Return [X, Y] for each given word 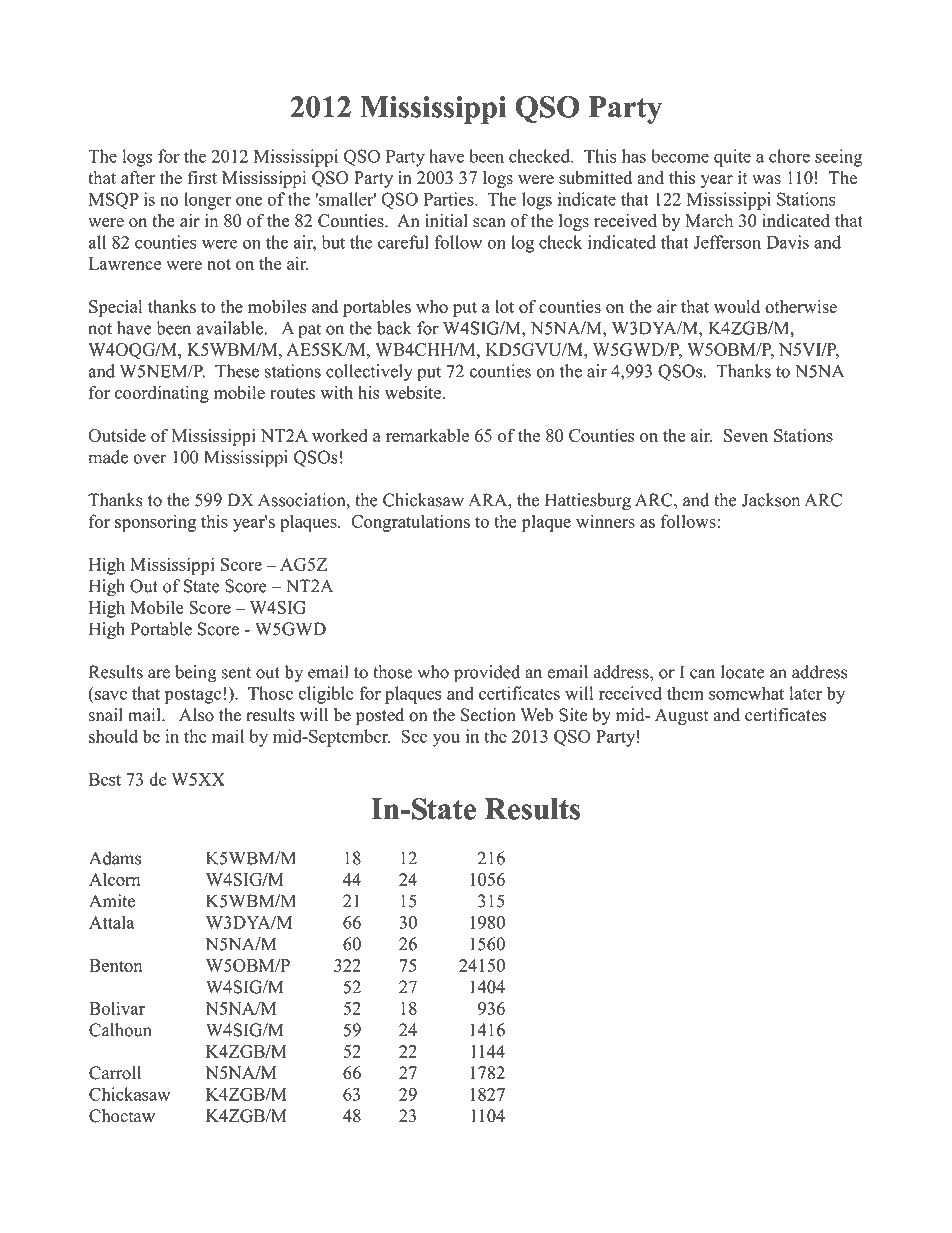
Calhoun [120, 1030]
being [196, 674]
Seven [746, 435]
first [202, 178]
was [766, 180]
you [446, 740]
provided [487, 673]
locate [743, 672]
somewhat [746, 693]
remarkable [427, 435]
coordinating [162, 394]
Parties [450, 199]
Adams [115, 858]
